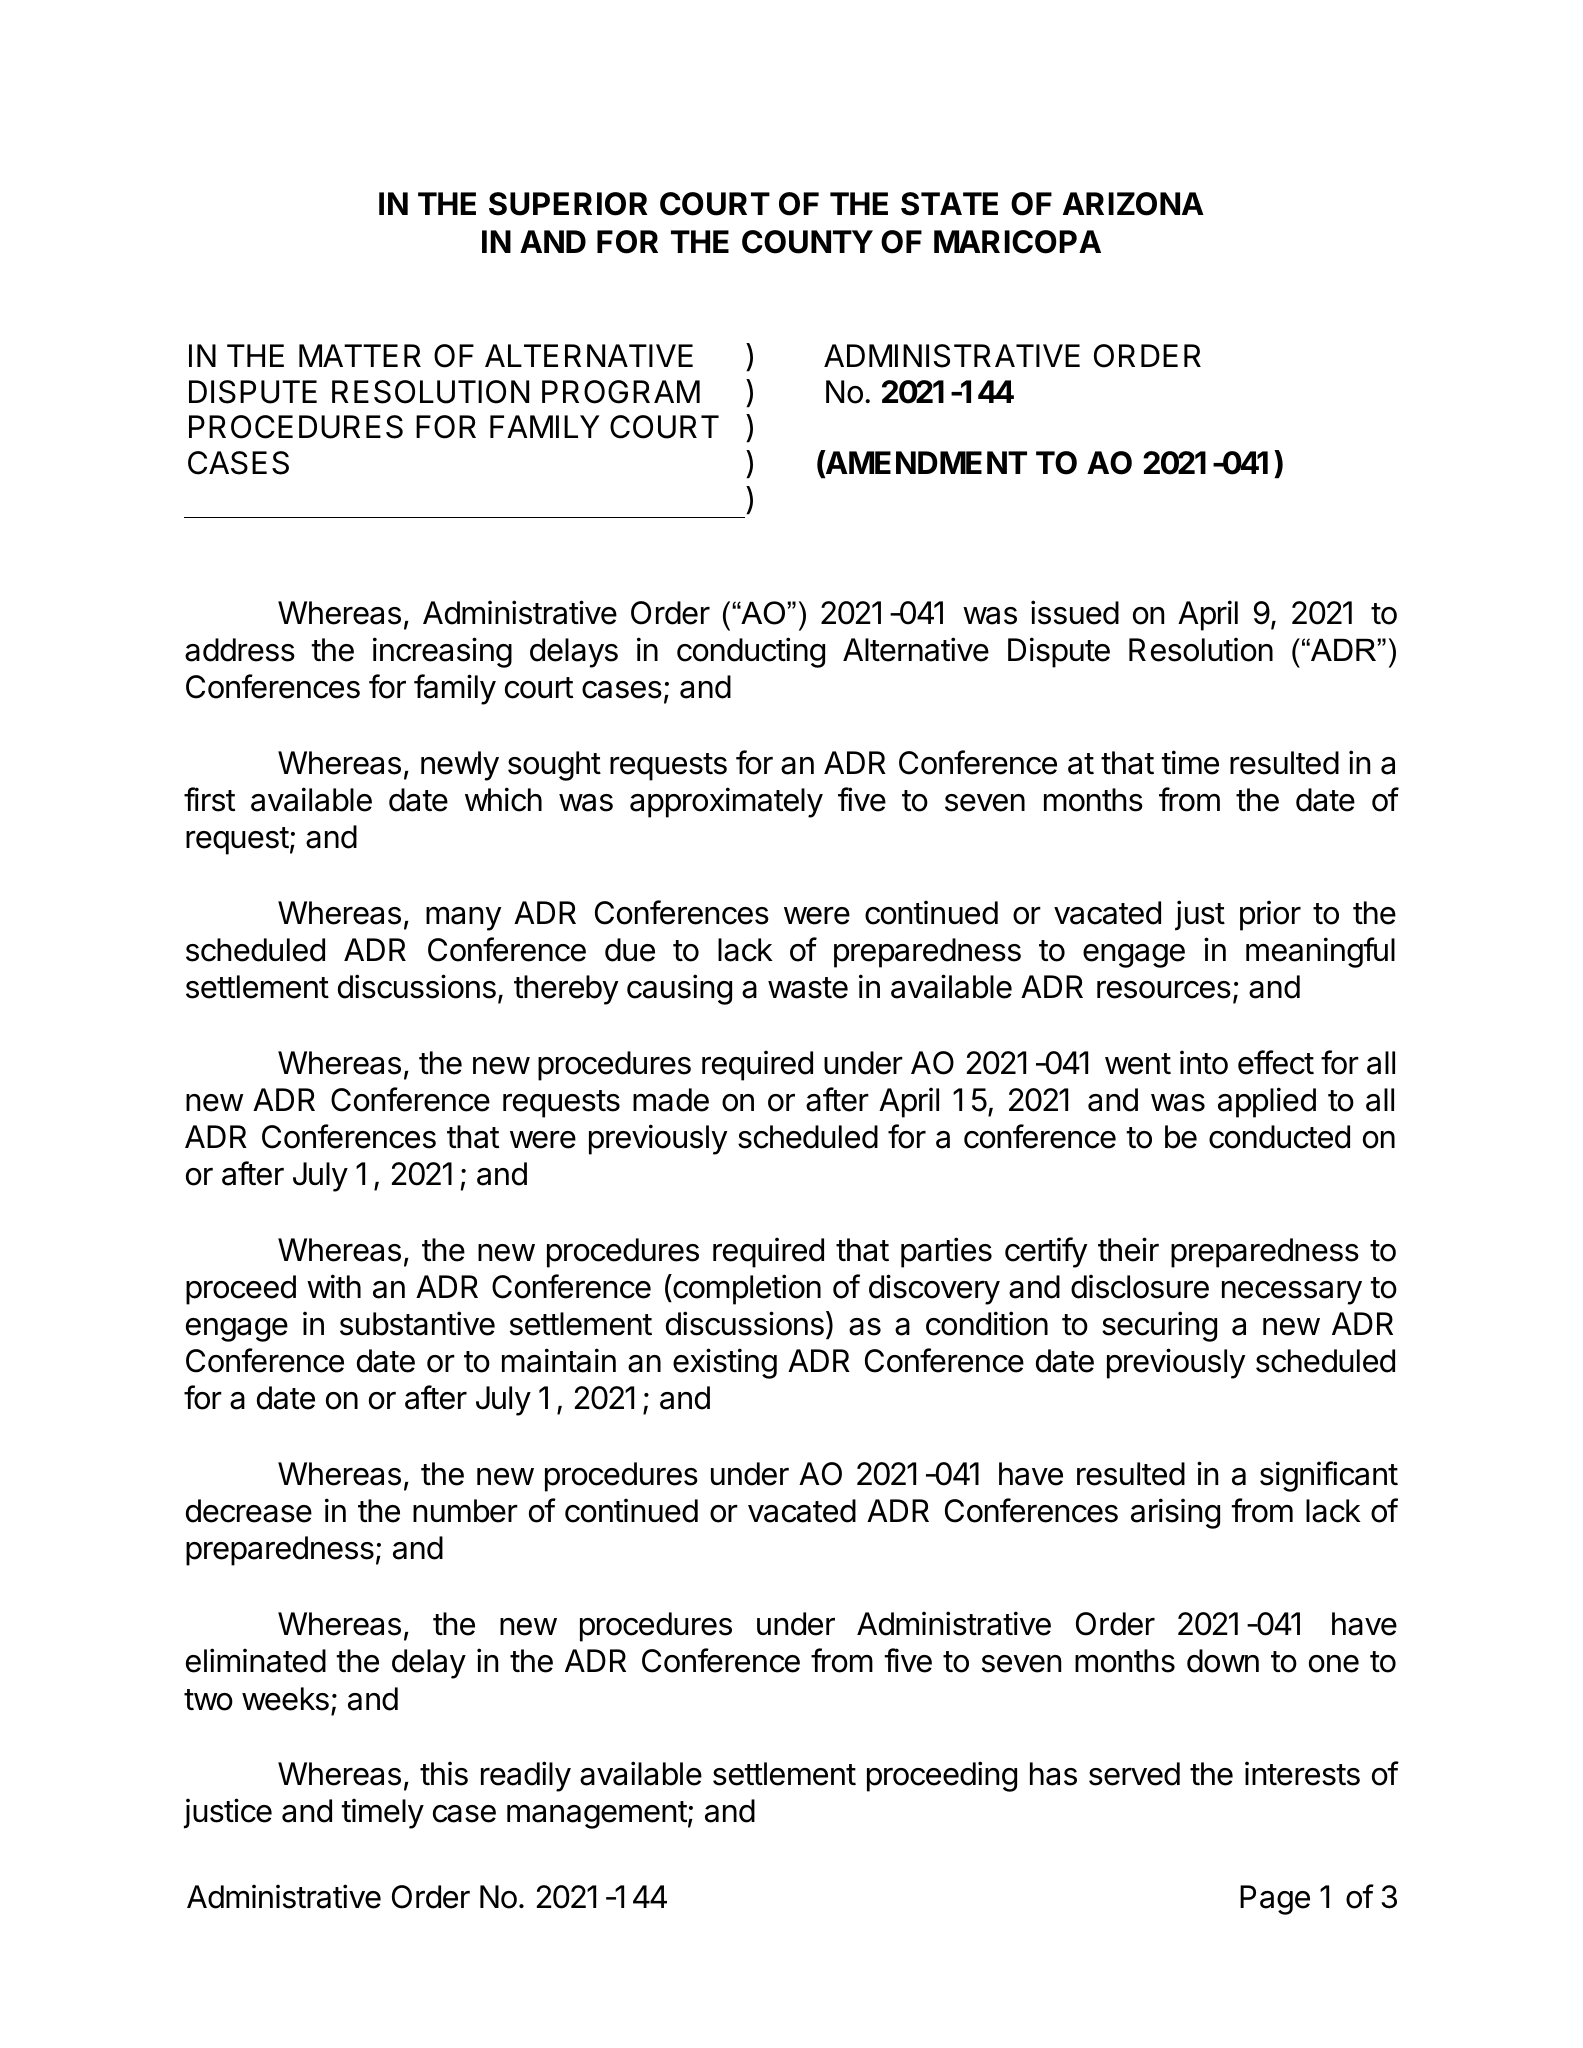 The width and height of the page is (1583, 2048). What do you see at coordinates (442, 652) in the page?
I see `increasing` at bounding box center [442, 652].
